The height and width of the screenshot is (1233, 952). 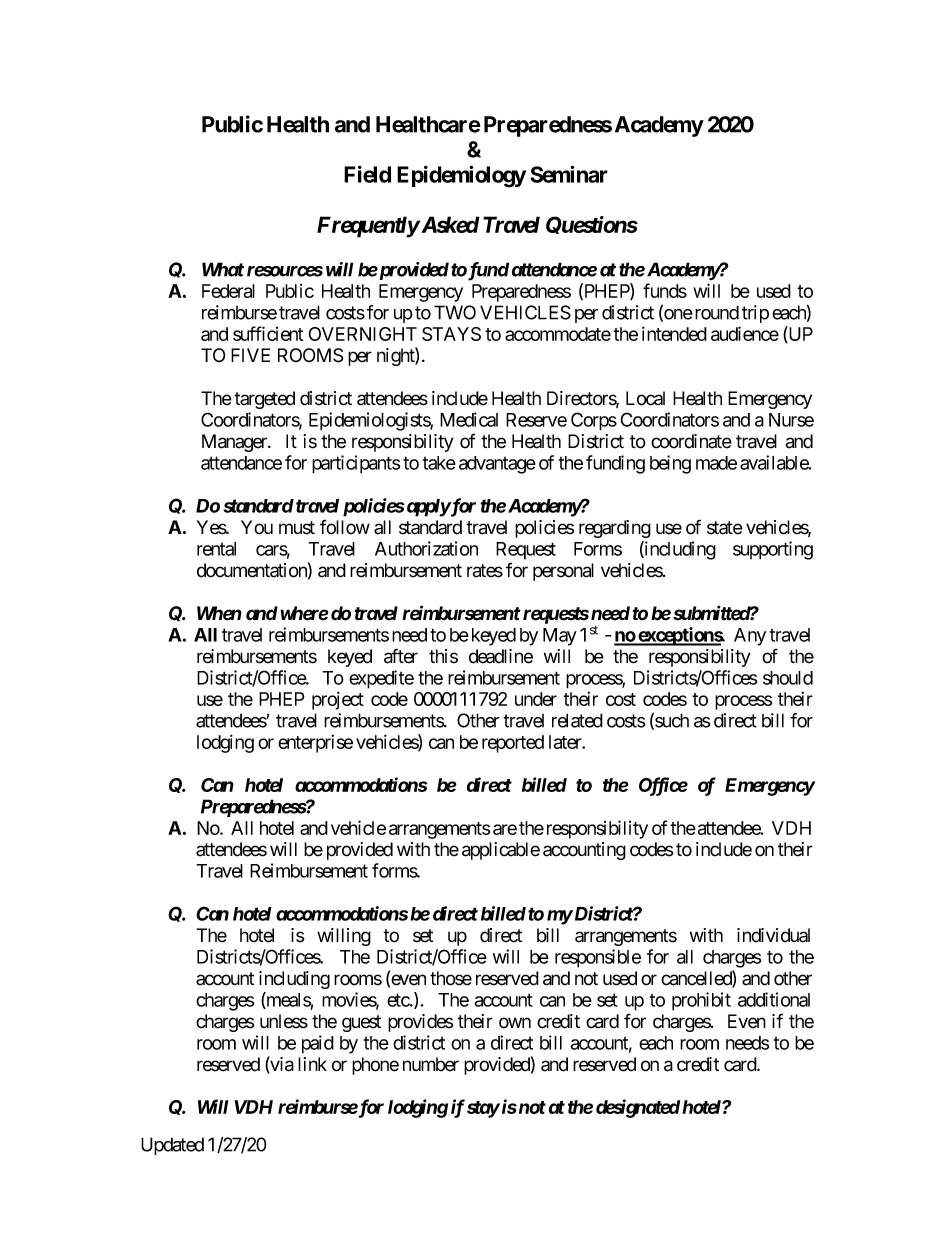 I want to click on Epidemiology, so click(x=461, y=176).
